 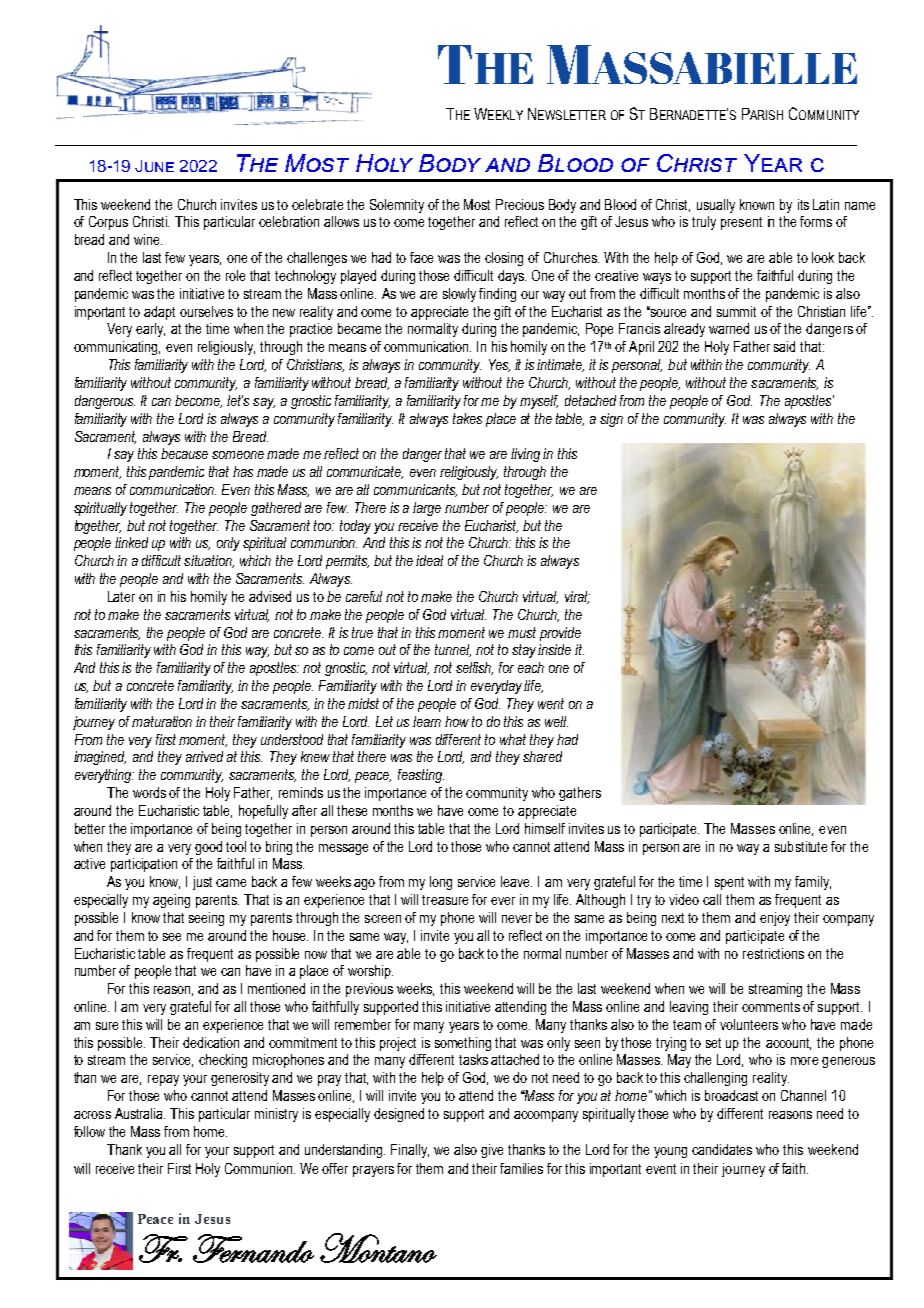 What do you see at coordinates (206, 919) in the screenshot?
I see `seeing` at bounding box center [206, 919].
